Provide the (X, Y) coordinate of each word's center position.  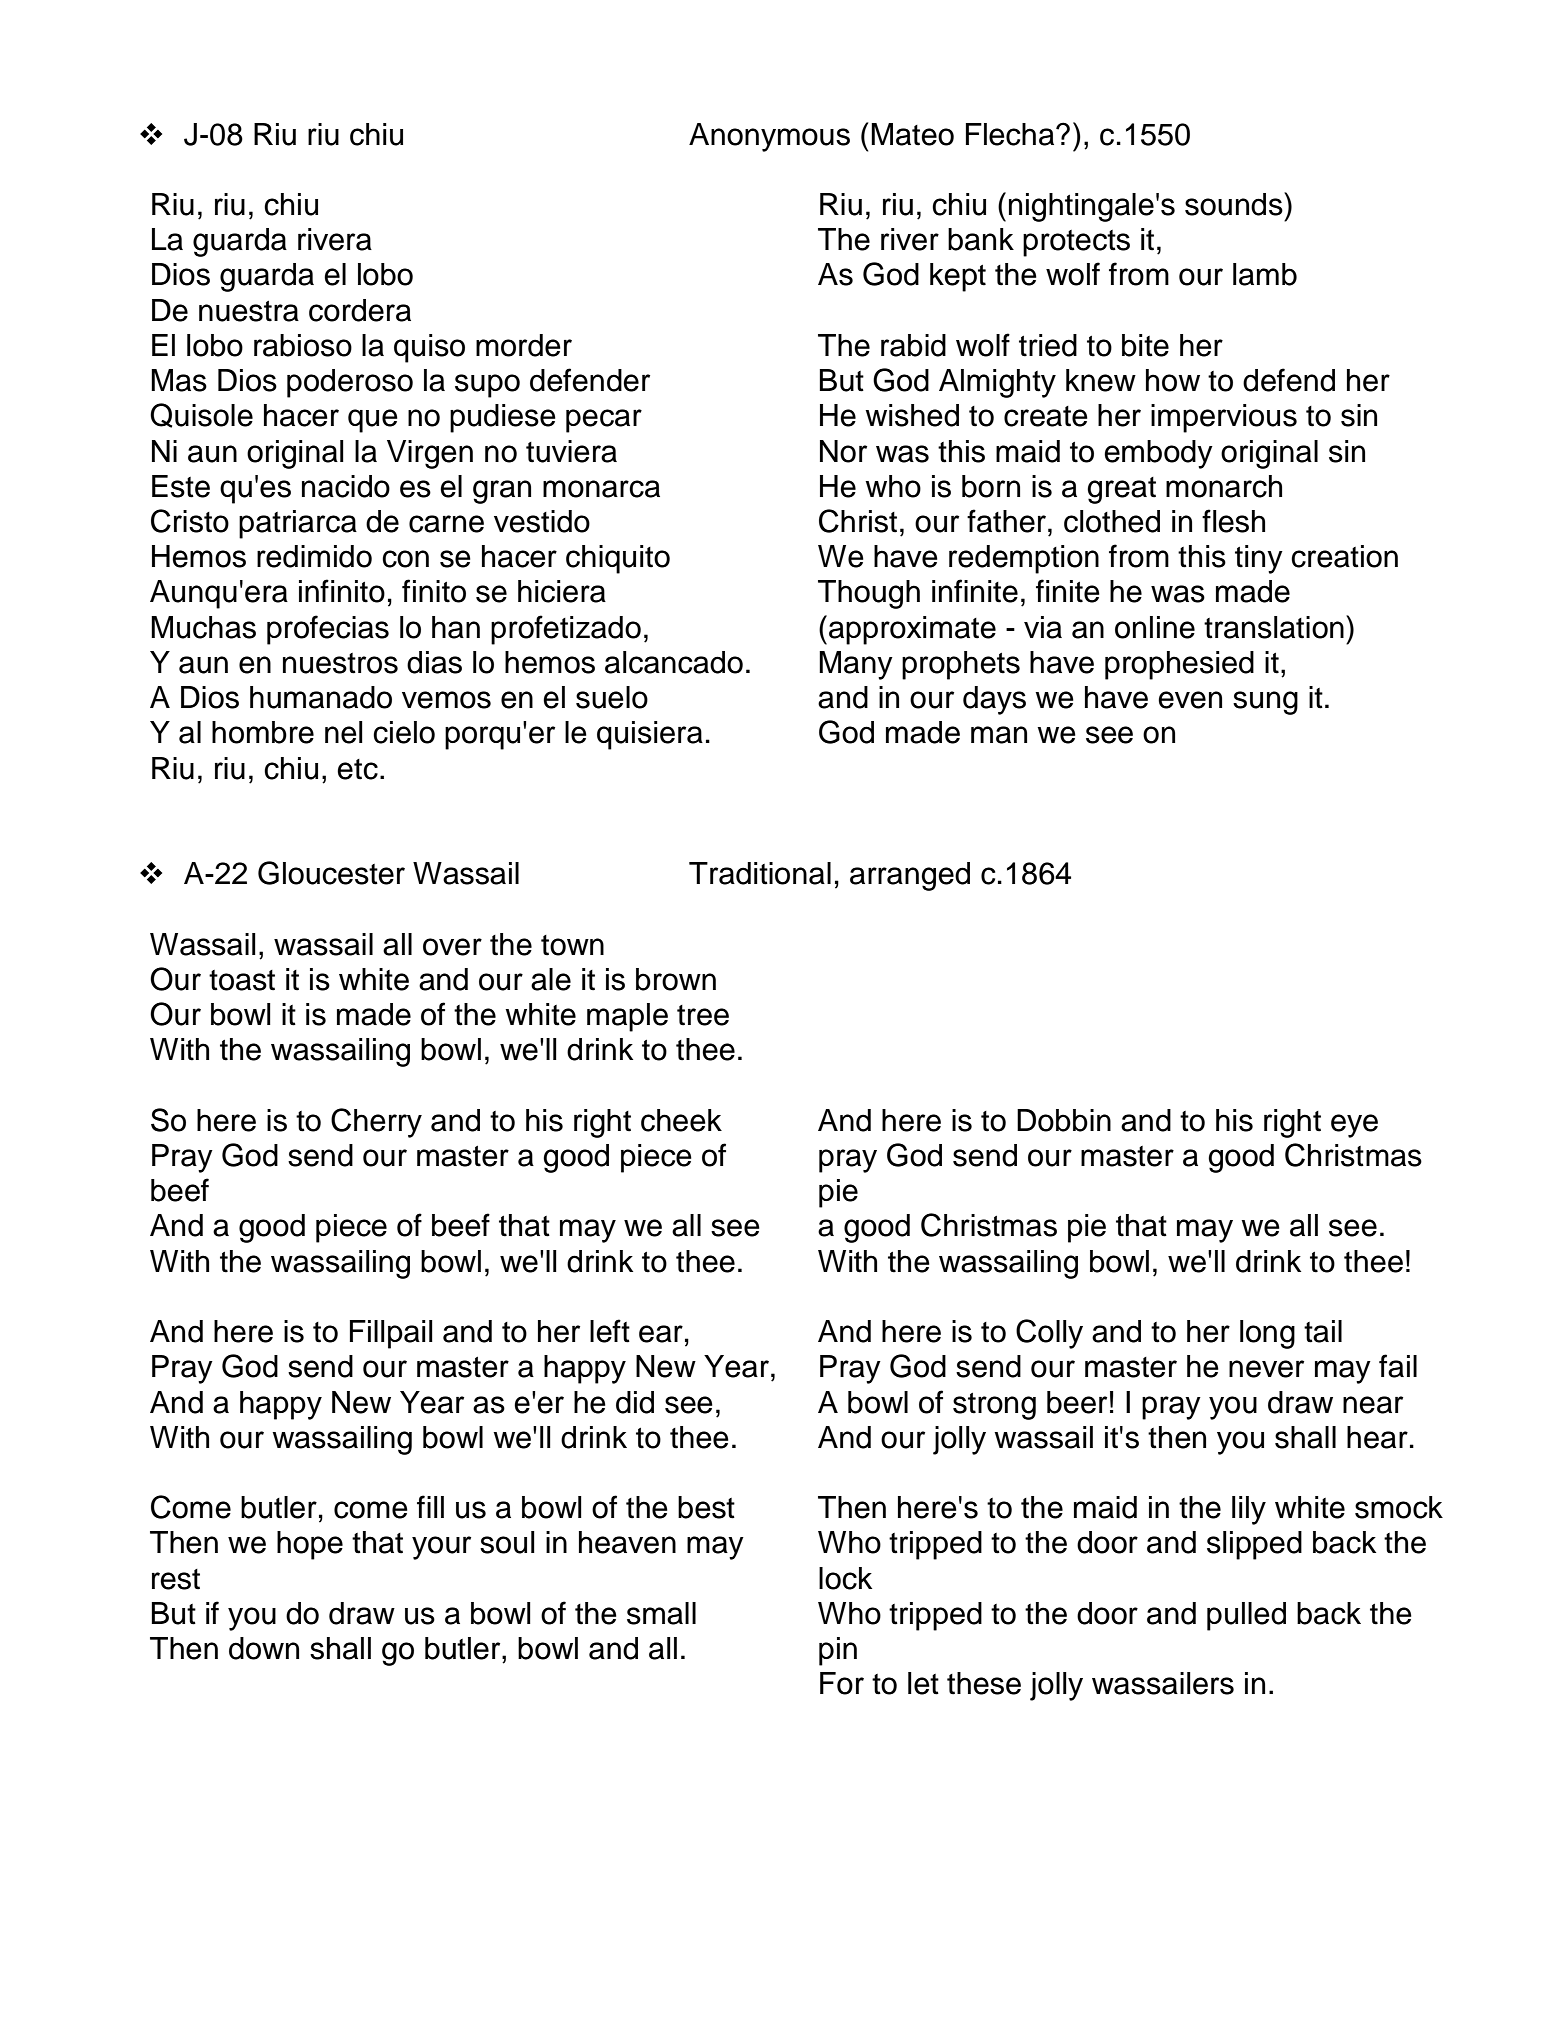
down (264, 1648)
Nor (843, 451)
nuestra (249, 311)
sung (1265, 703)
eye (1354, 1126)
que (373, 421)
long (1267, 1334)
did (635, 1402)
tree (703, 1015)
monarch (1224, 486)
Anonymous (769, 137)
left (610, 1331)
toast (242, 980)
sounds (1235, 204)
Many (856, 665)
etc (357, 769)
